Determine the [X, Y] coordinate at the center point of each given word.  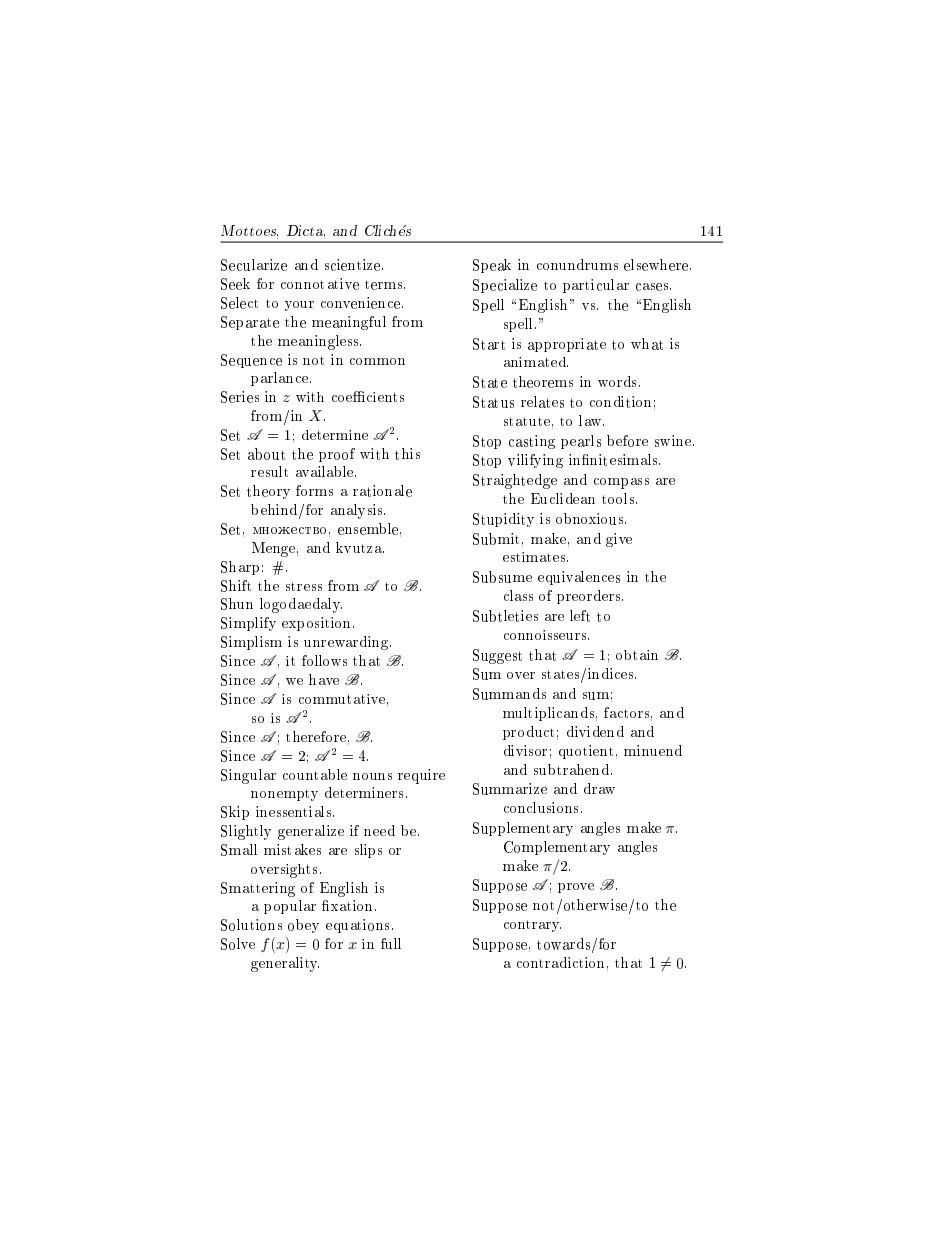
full [391, 943]
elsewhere [657, 265]
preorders [590, 597]
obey [303, 926]
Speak [492, 266]
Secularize [254, 265]
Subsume [502, 577]
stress [304, 586]
